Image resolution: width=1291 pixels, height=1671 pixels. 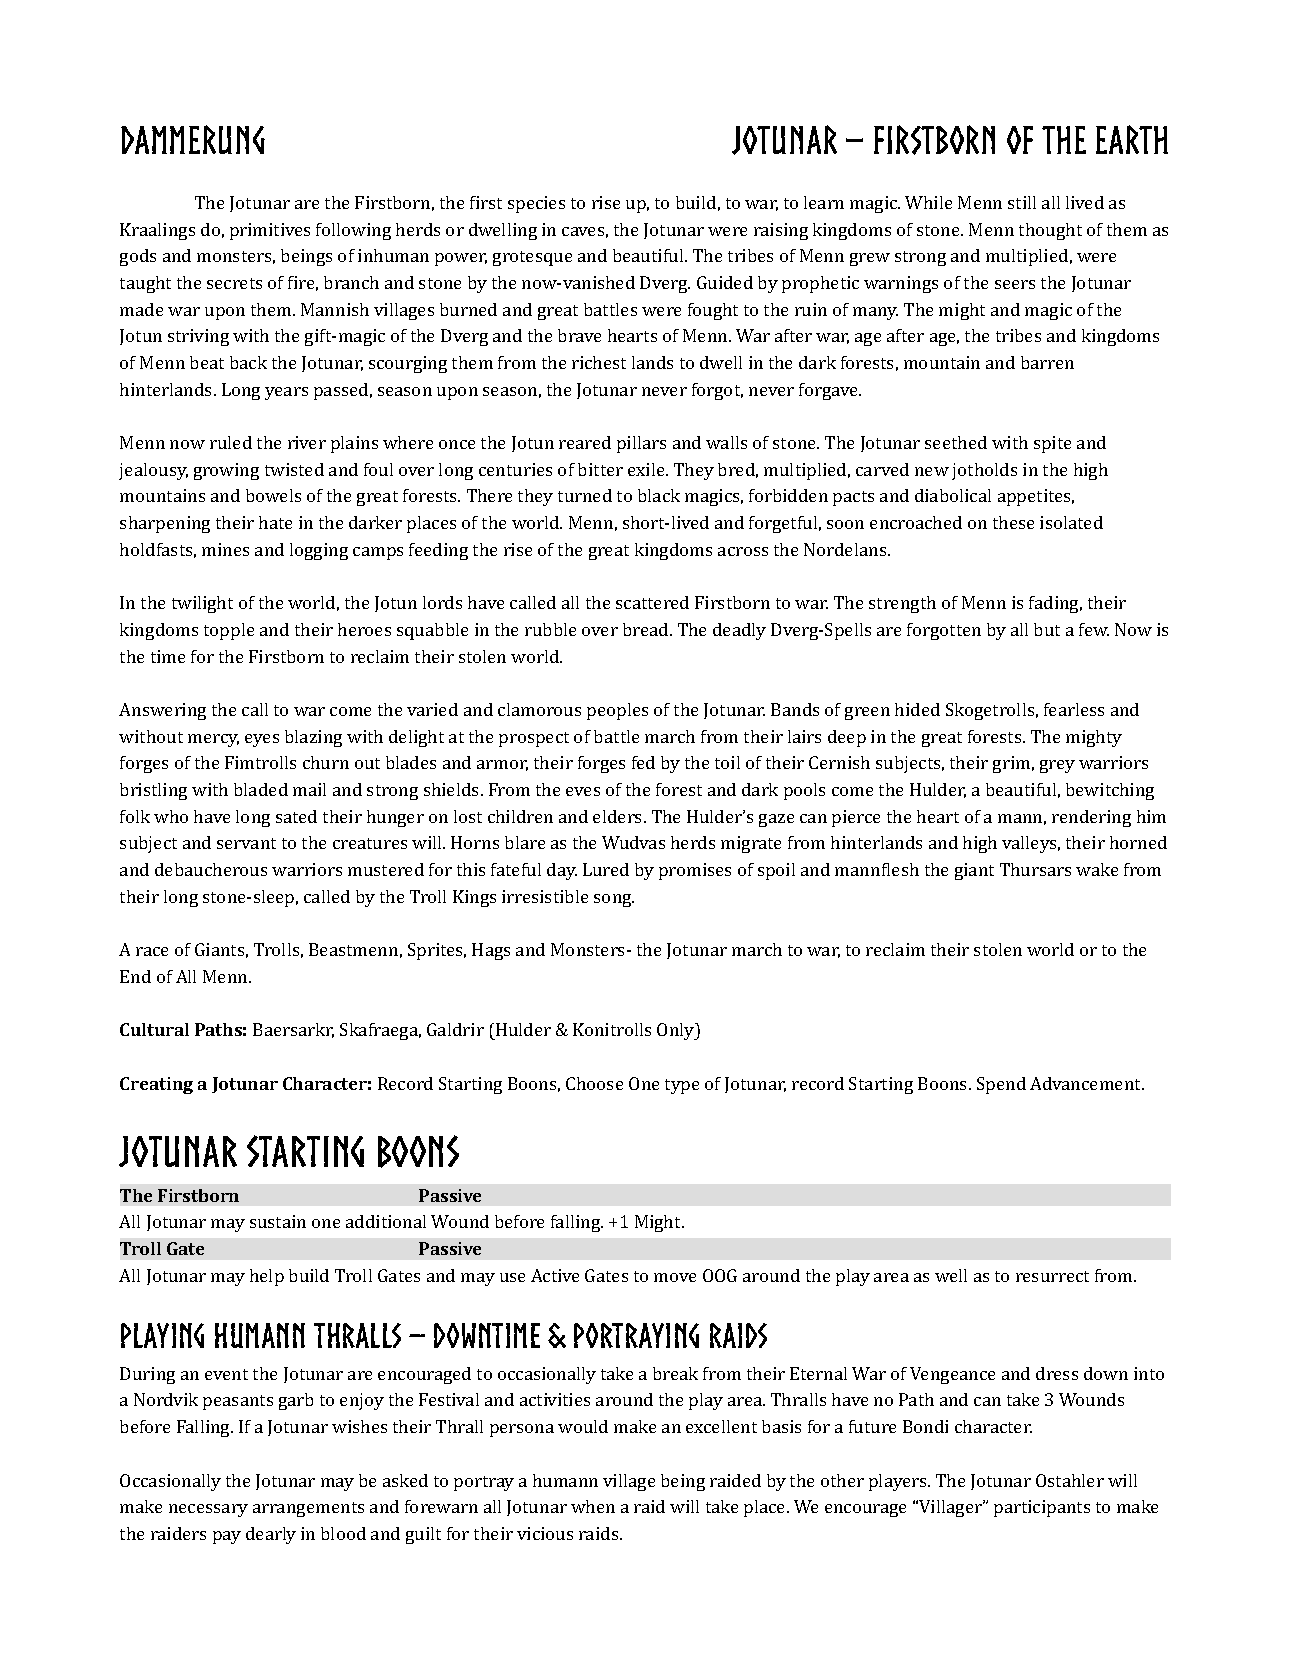 I want to click on necessary, so click(x=208, y=1510).
